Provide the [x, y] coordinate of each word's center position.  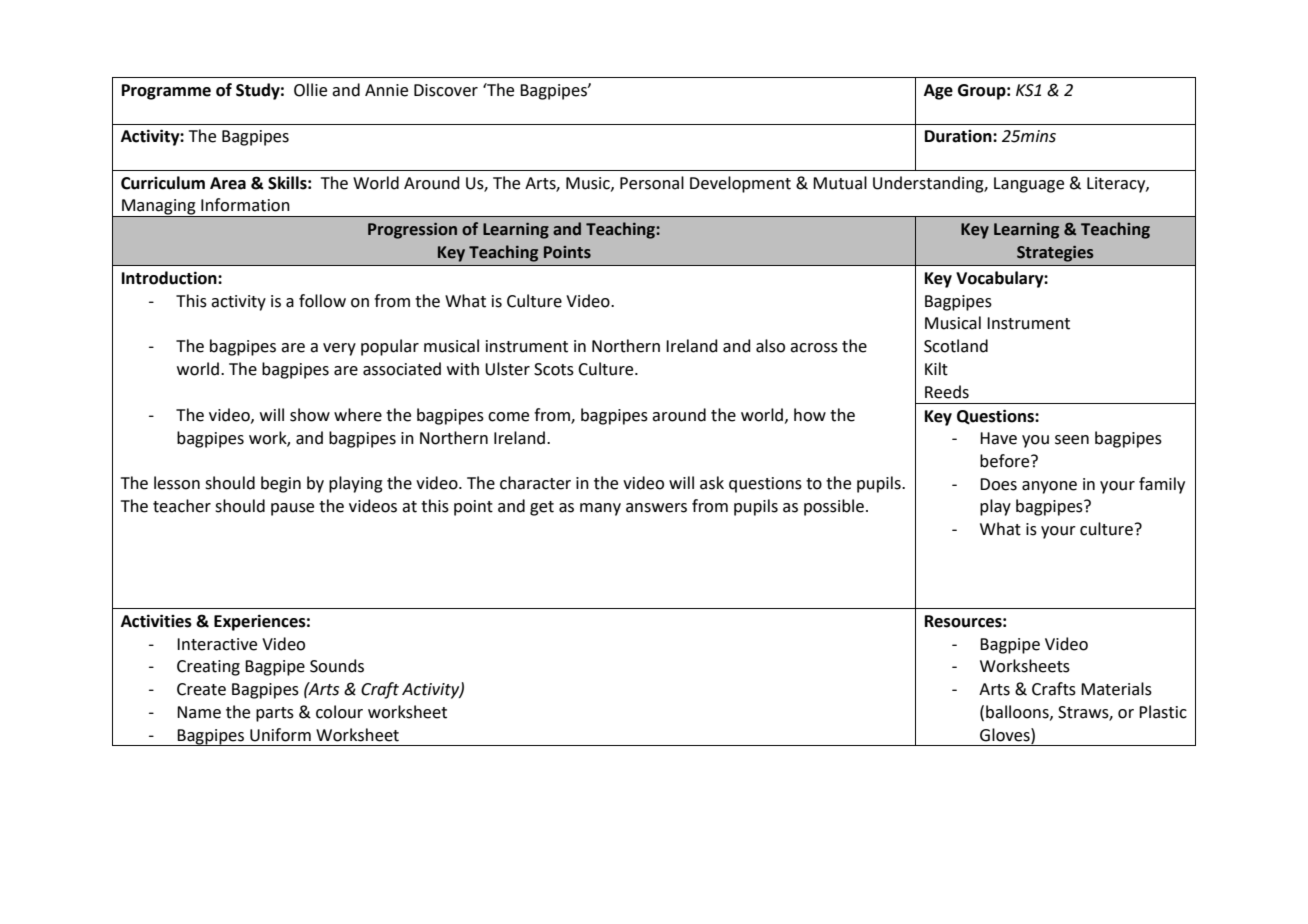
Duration [959, 136]
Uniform [280, 735]
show [310, 415]
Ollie [310, 90]
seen [1072, 440]
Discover [446, 90]
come [508, 417]
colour [339, 712]
